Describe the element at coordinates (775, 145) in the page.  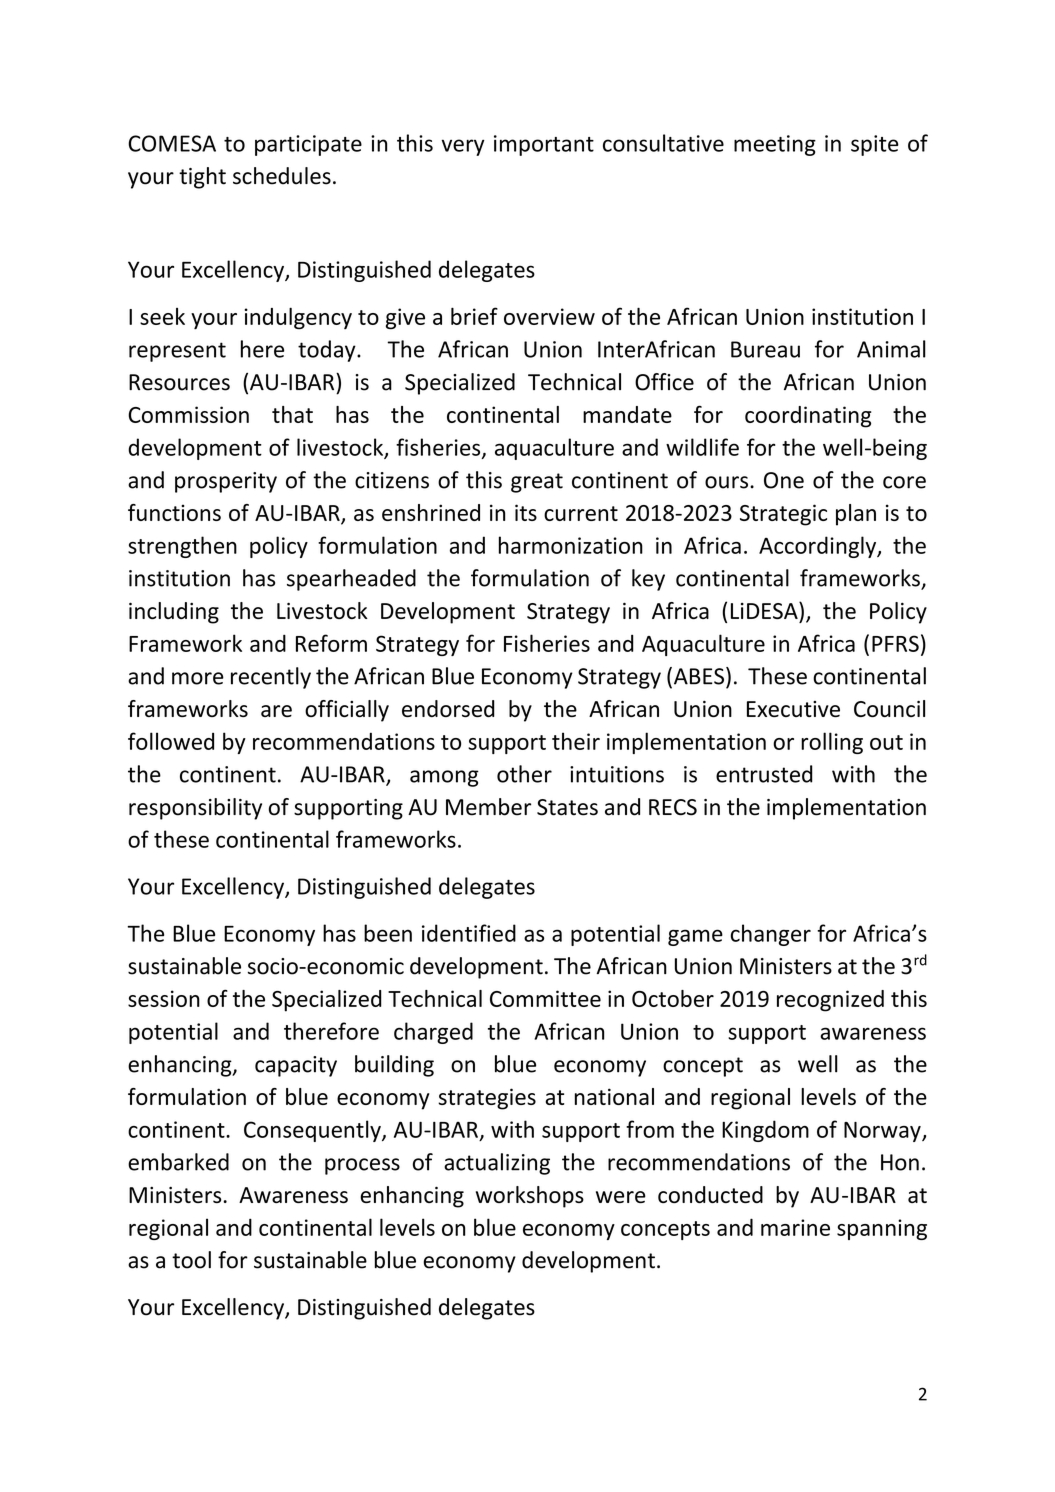
I see `meeting` at that location.
